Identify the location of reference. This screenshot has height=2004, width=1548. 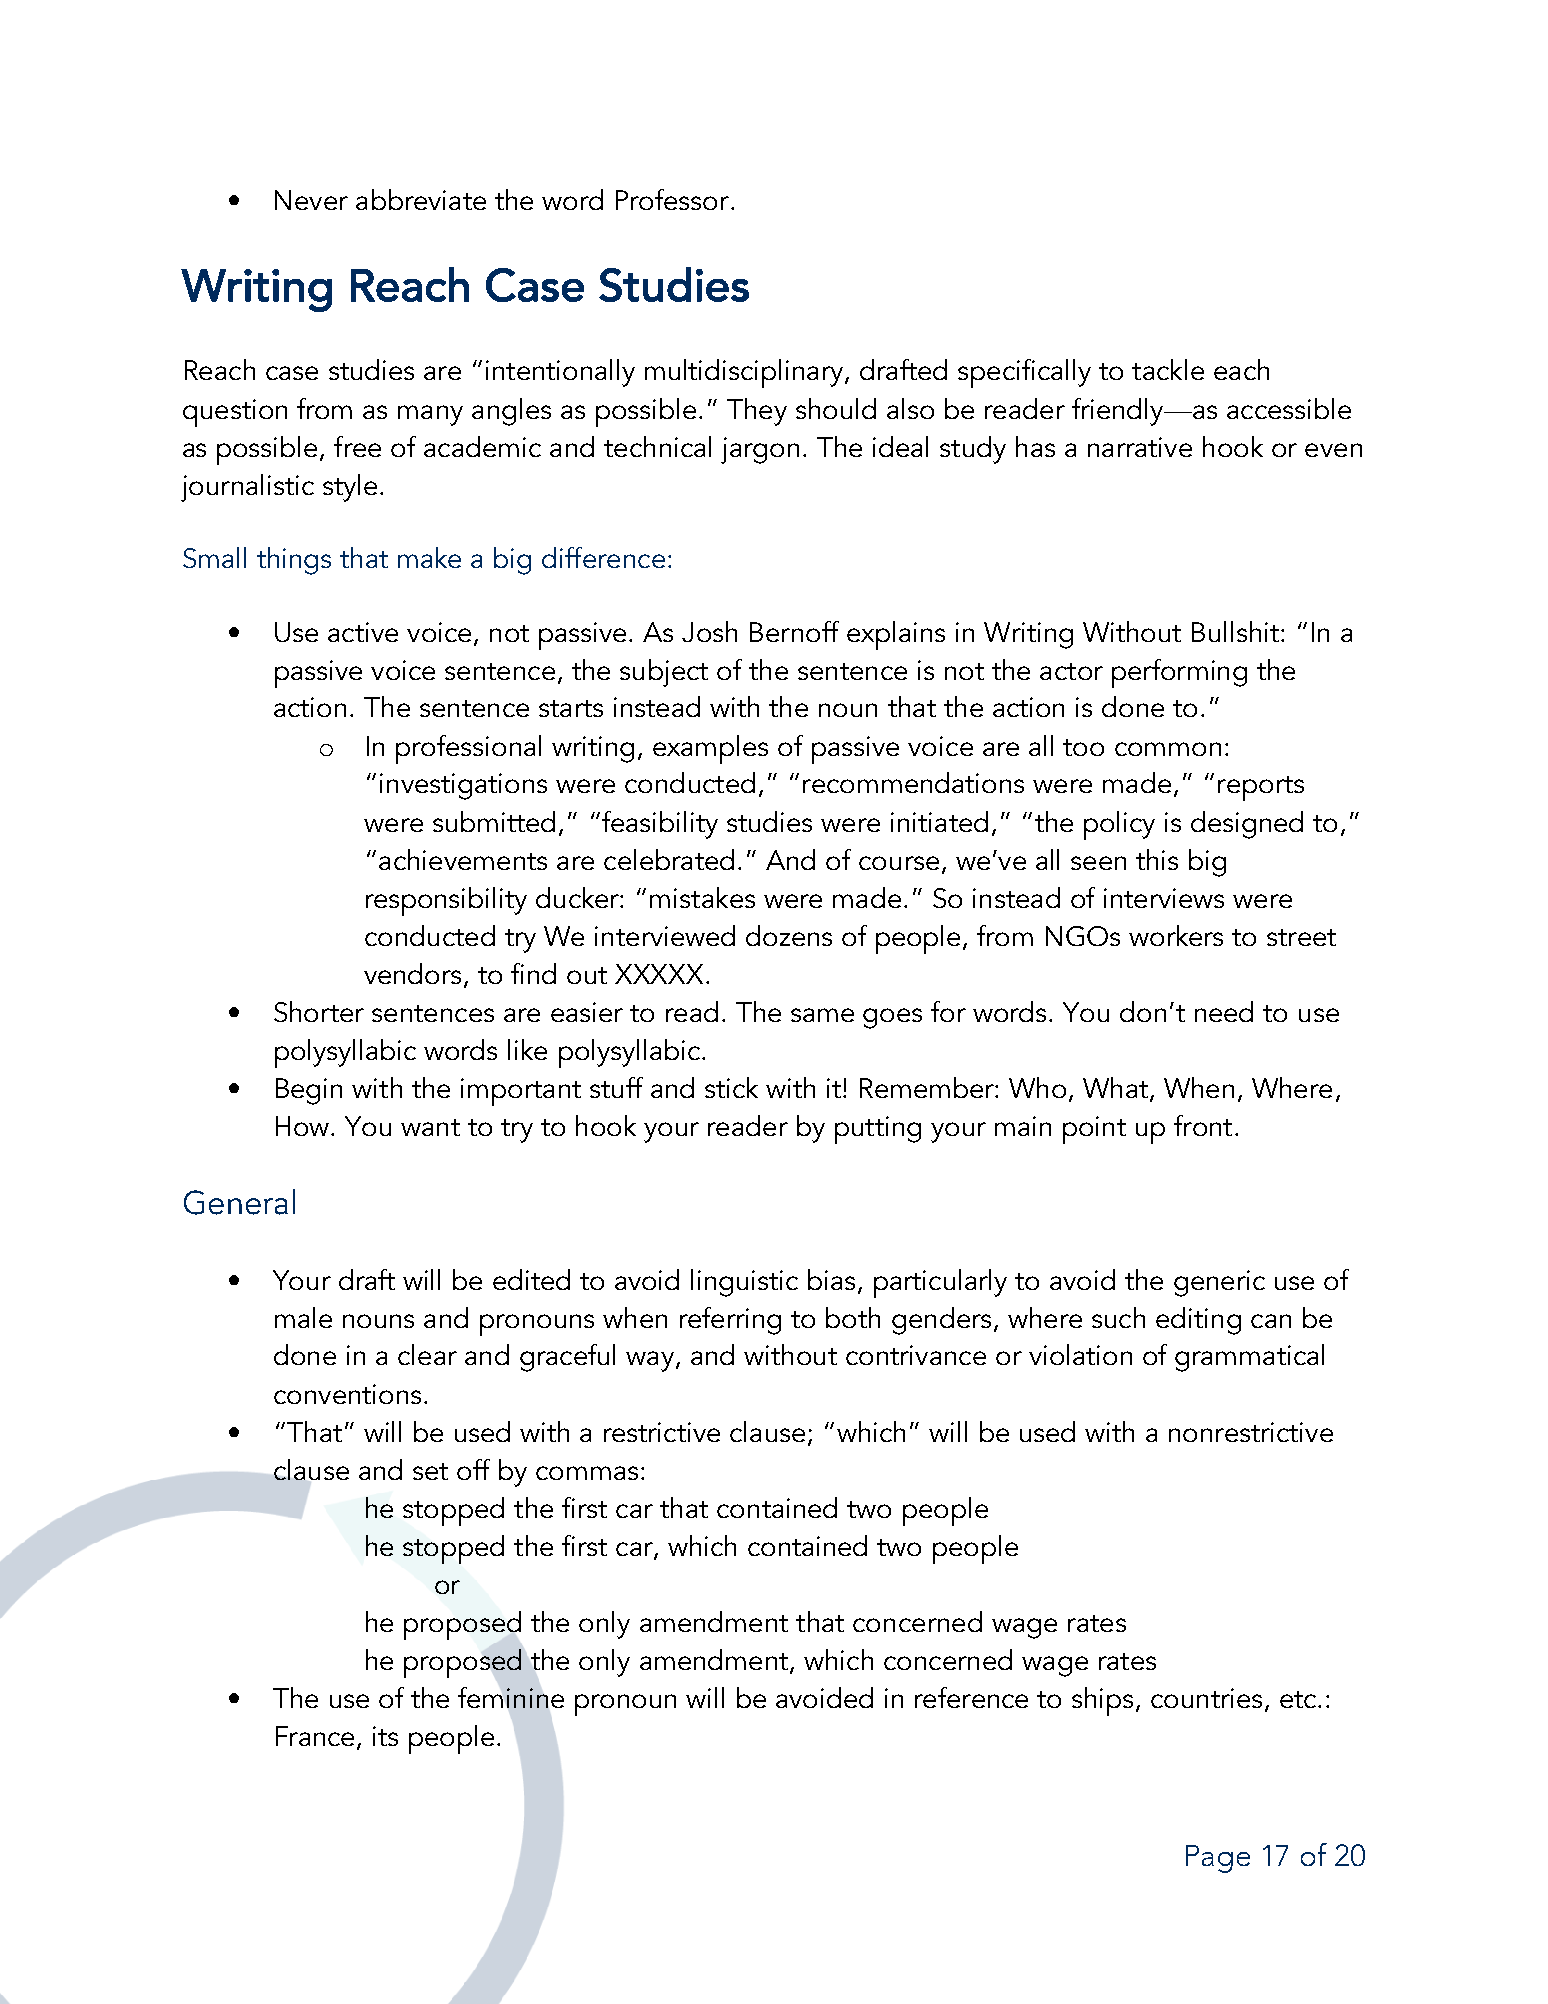
(971, 1697).
